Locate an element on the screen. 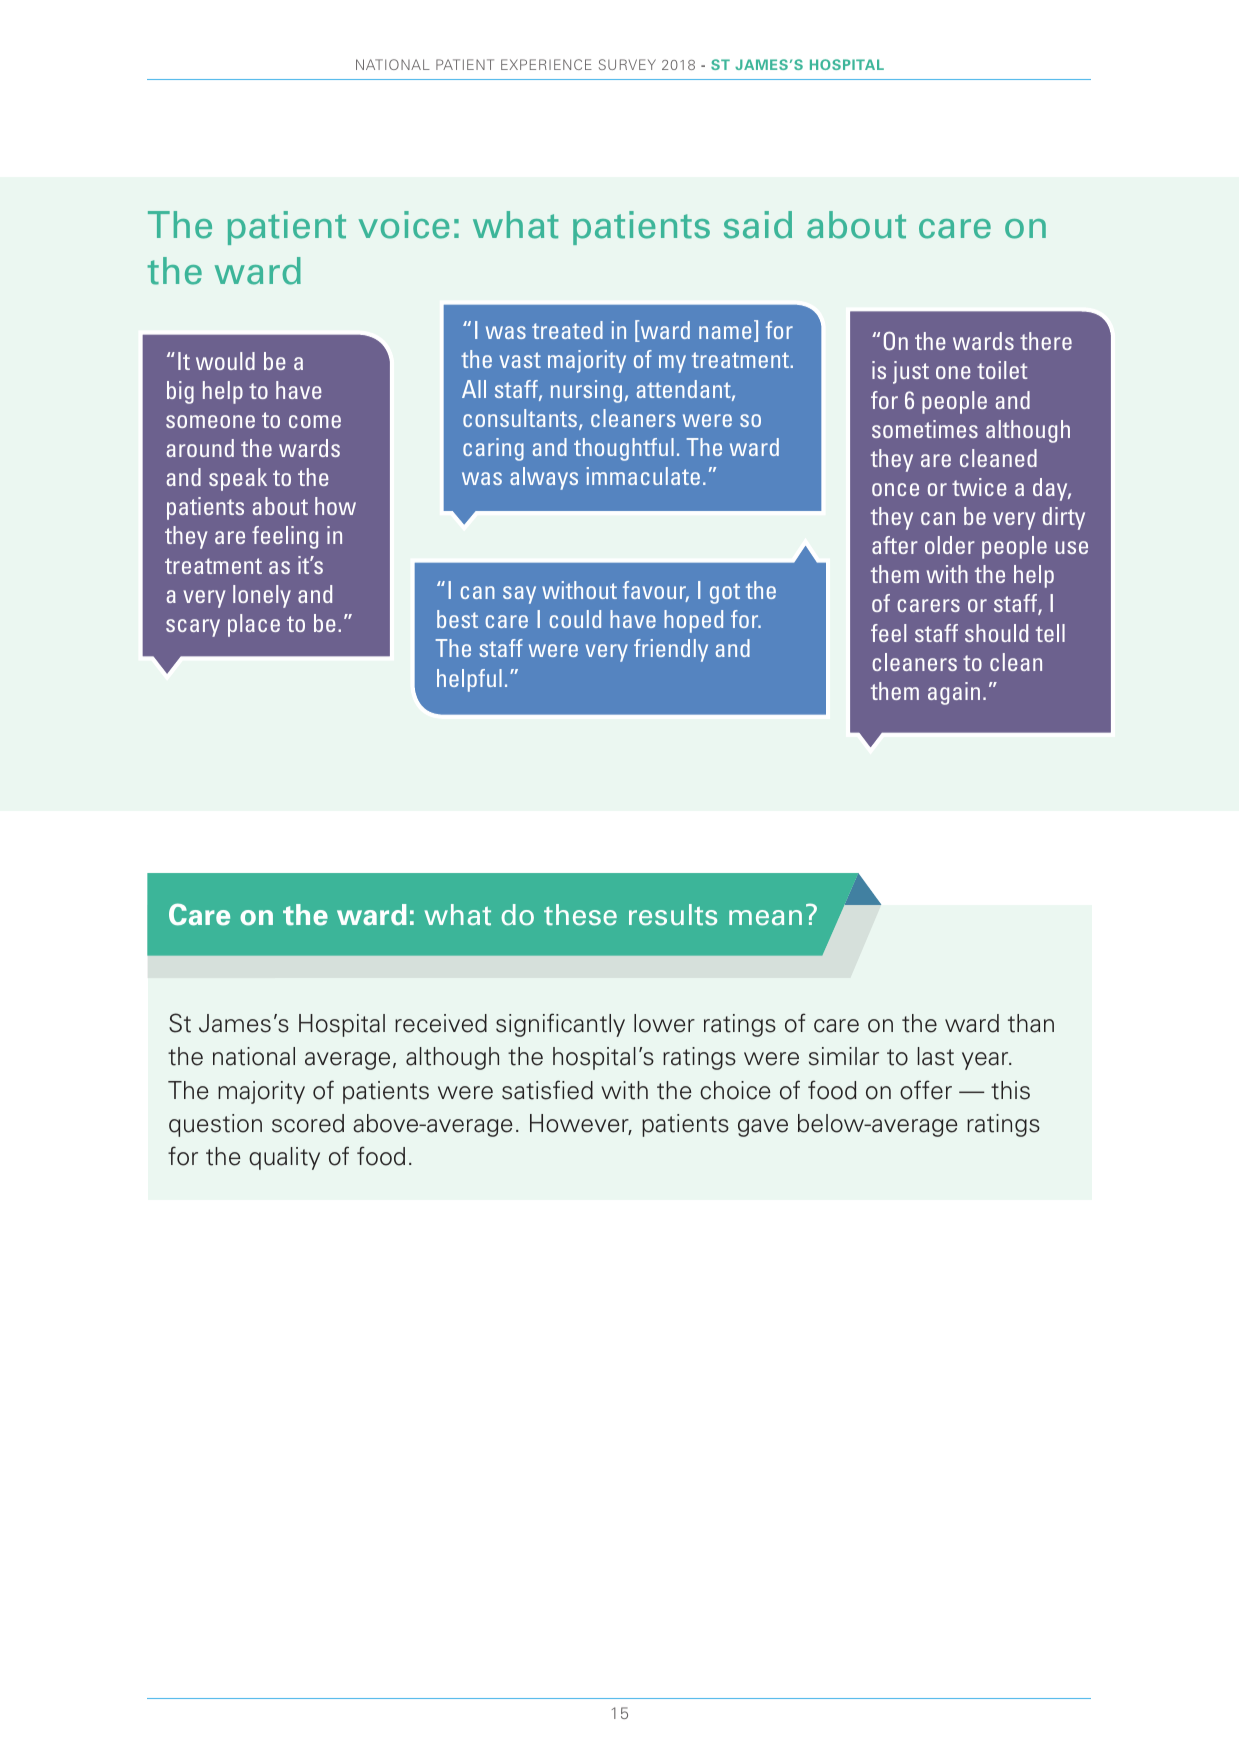 This screenshot has height=1752, width=1239. lonely is located at coordinates (262, 596).
